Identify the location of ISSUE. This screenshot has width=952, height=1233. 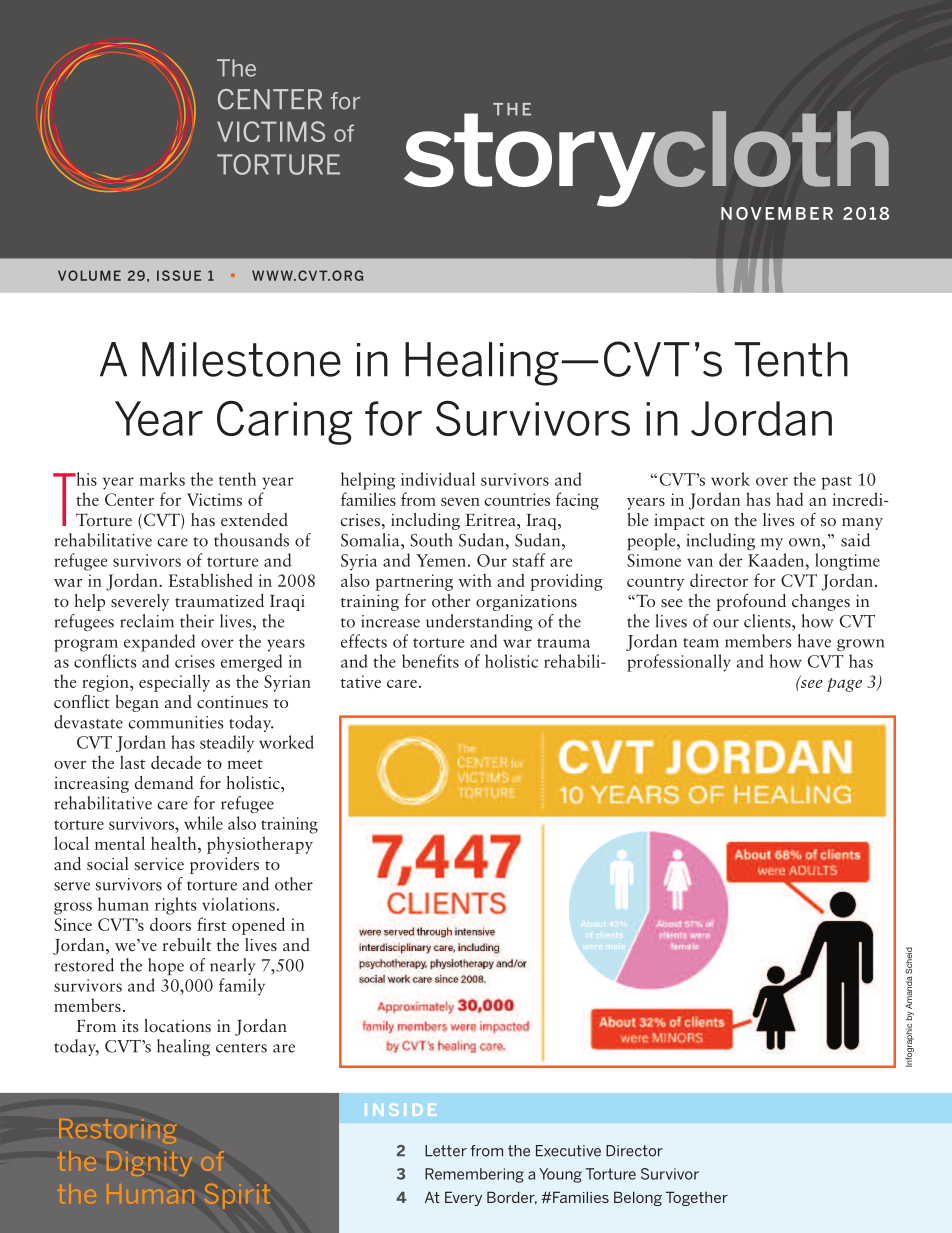
(179, 275).
